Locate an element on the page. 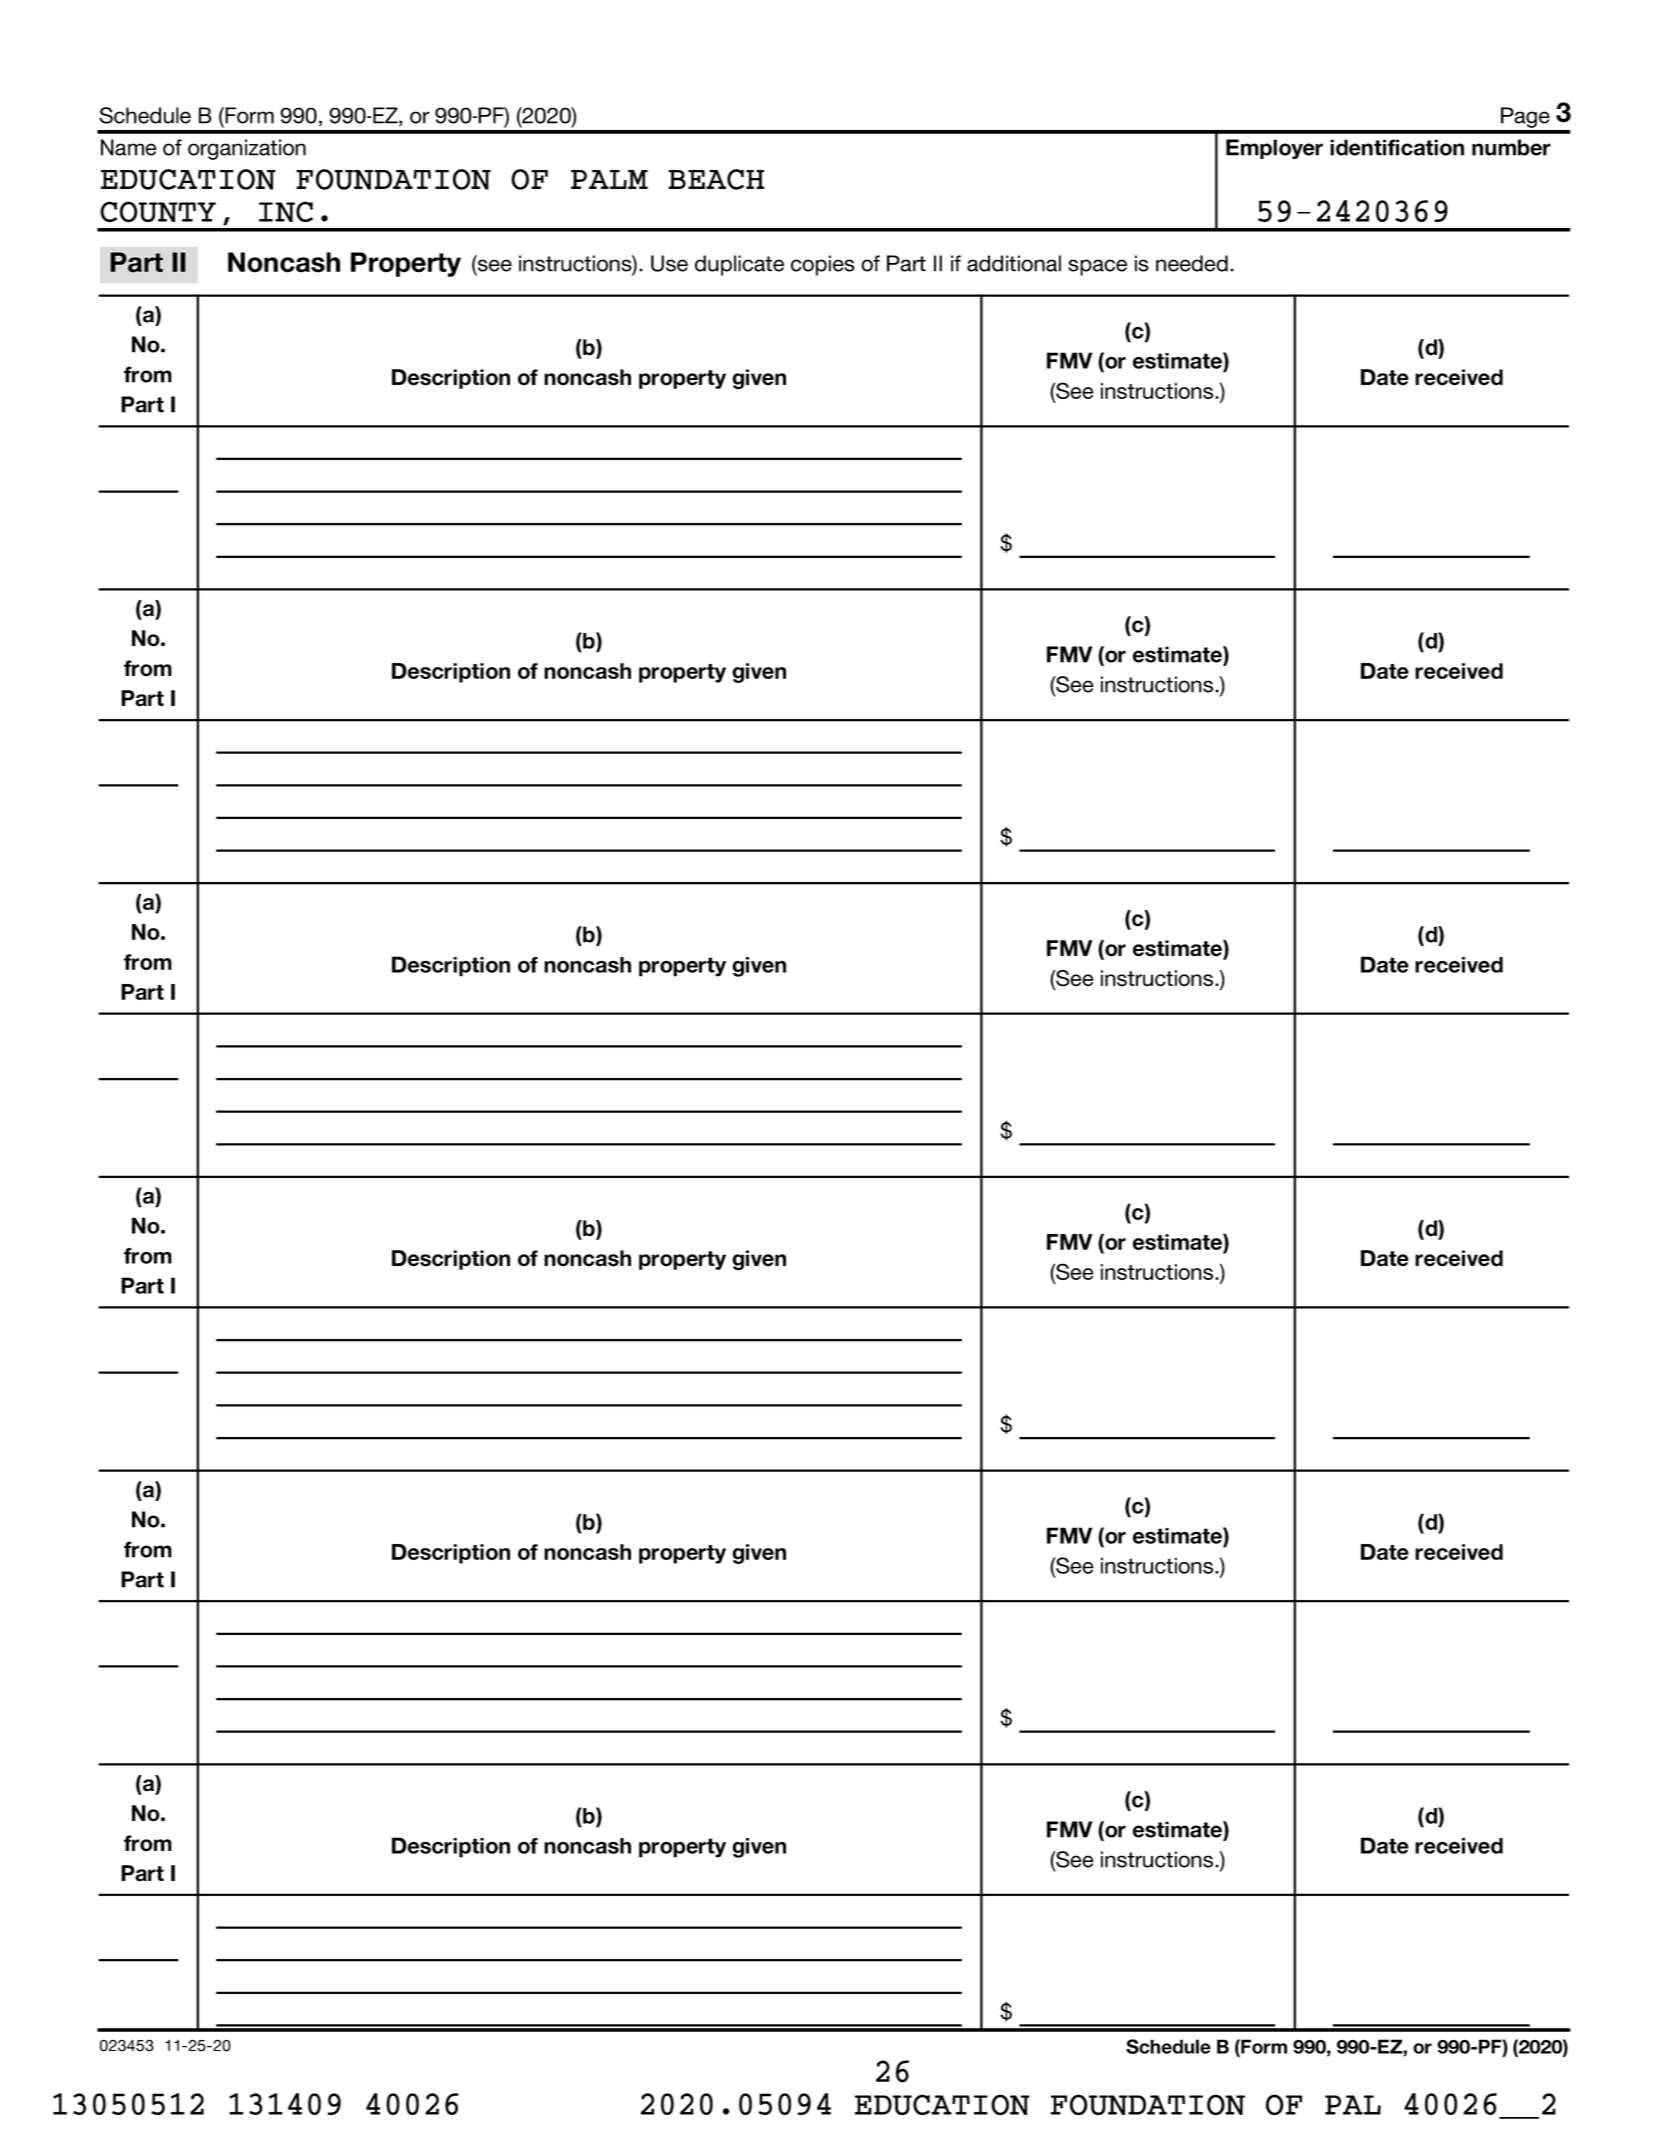 This image has height=2154, width=1665. PALM is located at coordinates (609, 179).
